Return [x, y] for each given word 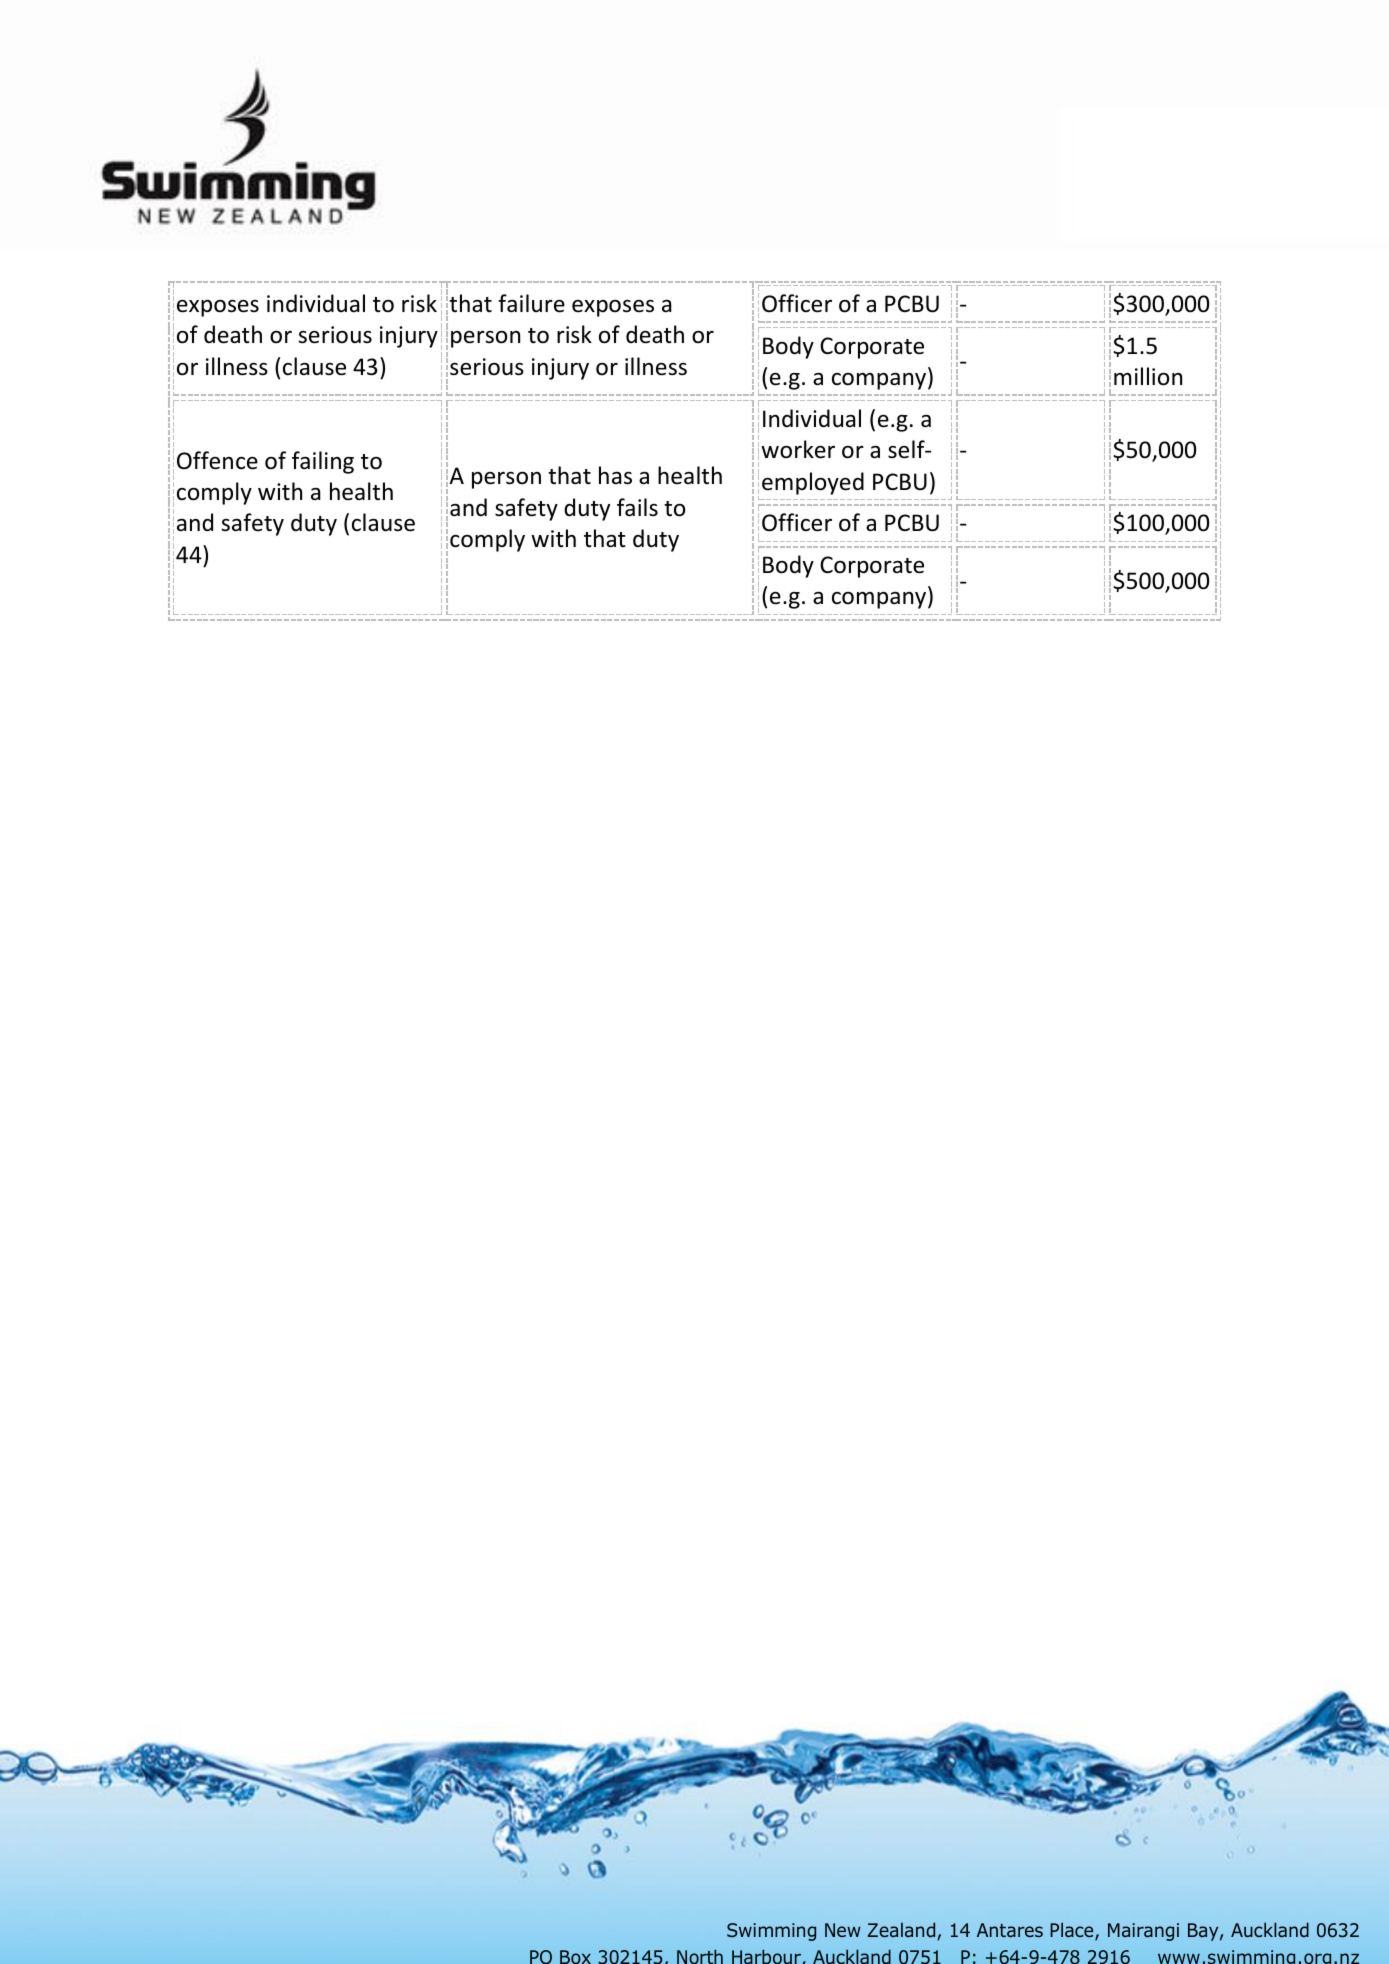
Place [1073, 1931]
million [1148, 376]
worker [798, 449]
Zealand [903, 1931]
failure [531, 303]
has [615, 475]
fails [637, 507]
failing [323, 462]
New [843, 1930]
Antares [1010, 1930]
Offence [217, 460]
